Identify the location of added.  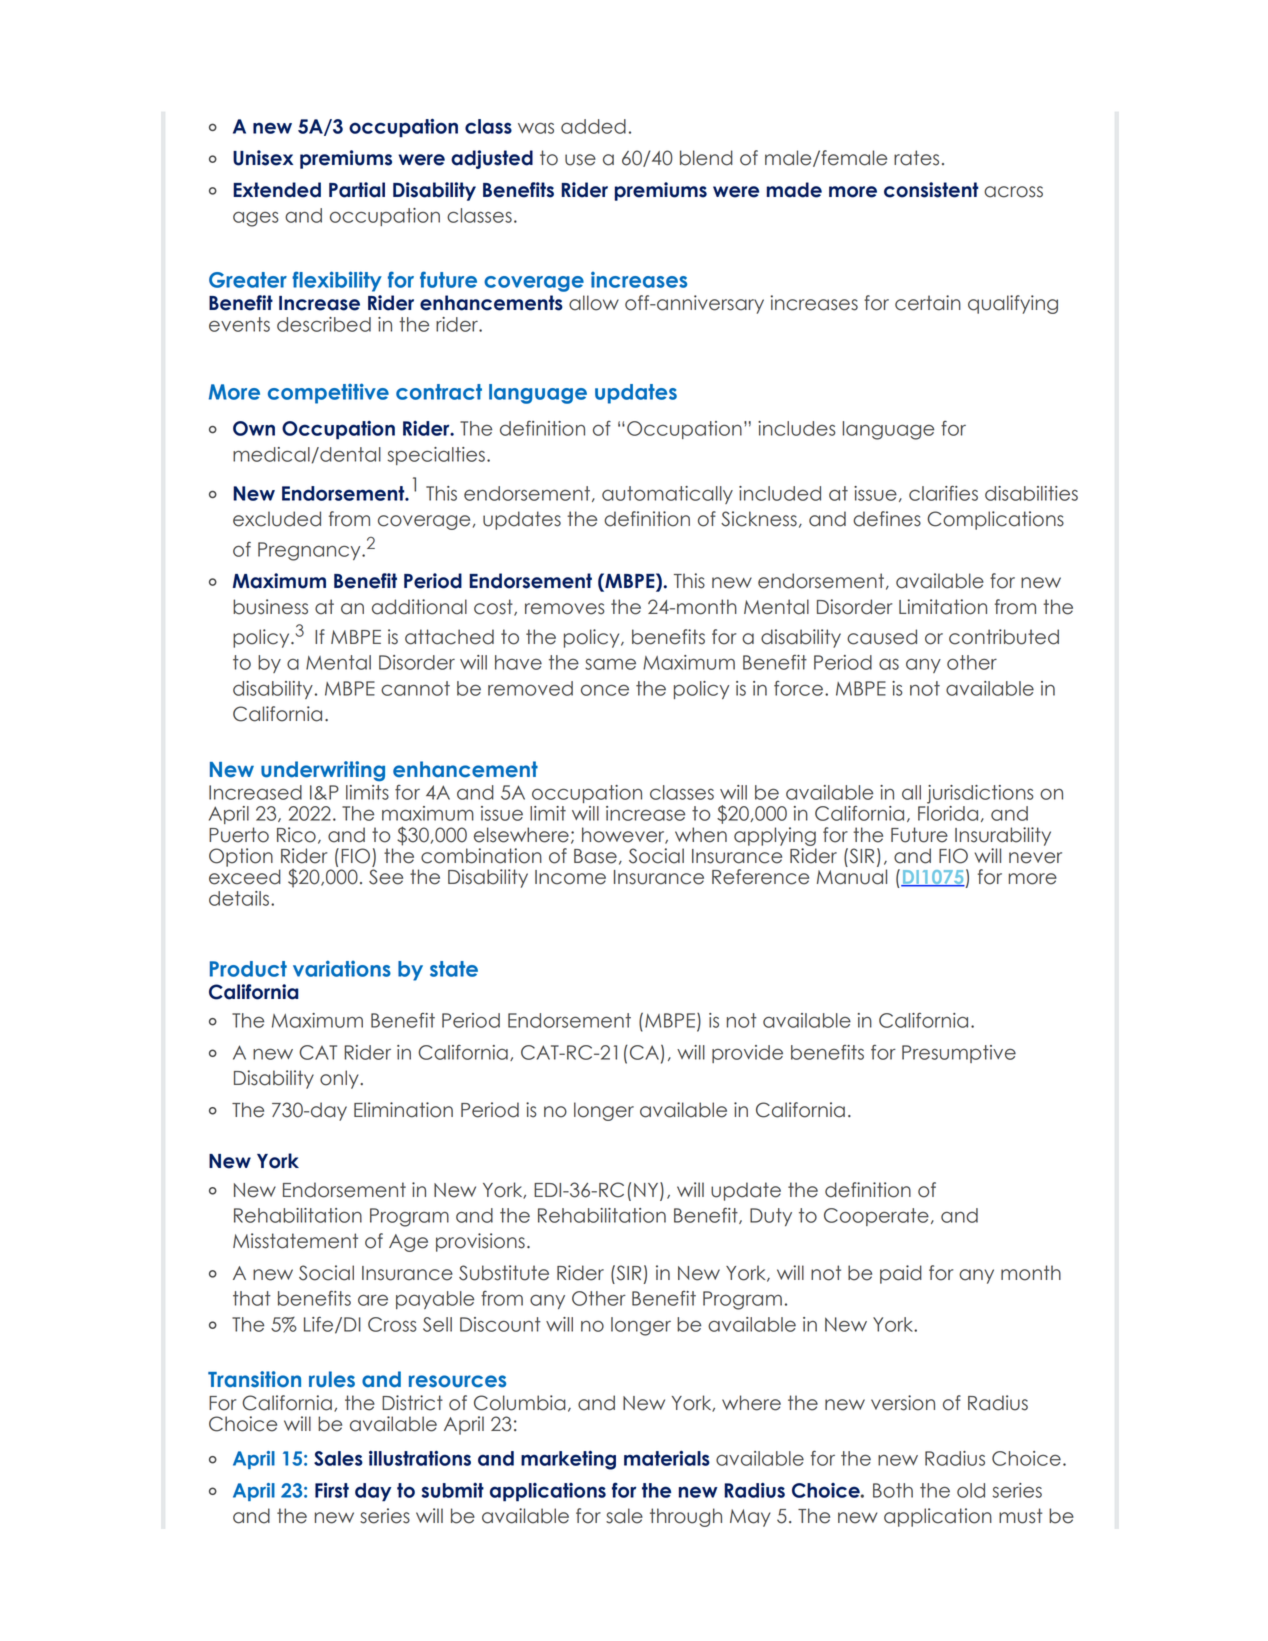
(593, 126).
